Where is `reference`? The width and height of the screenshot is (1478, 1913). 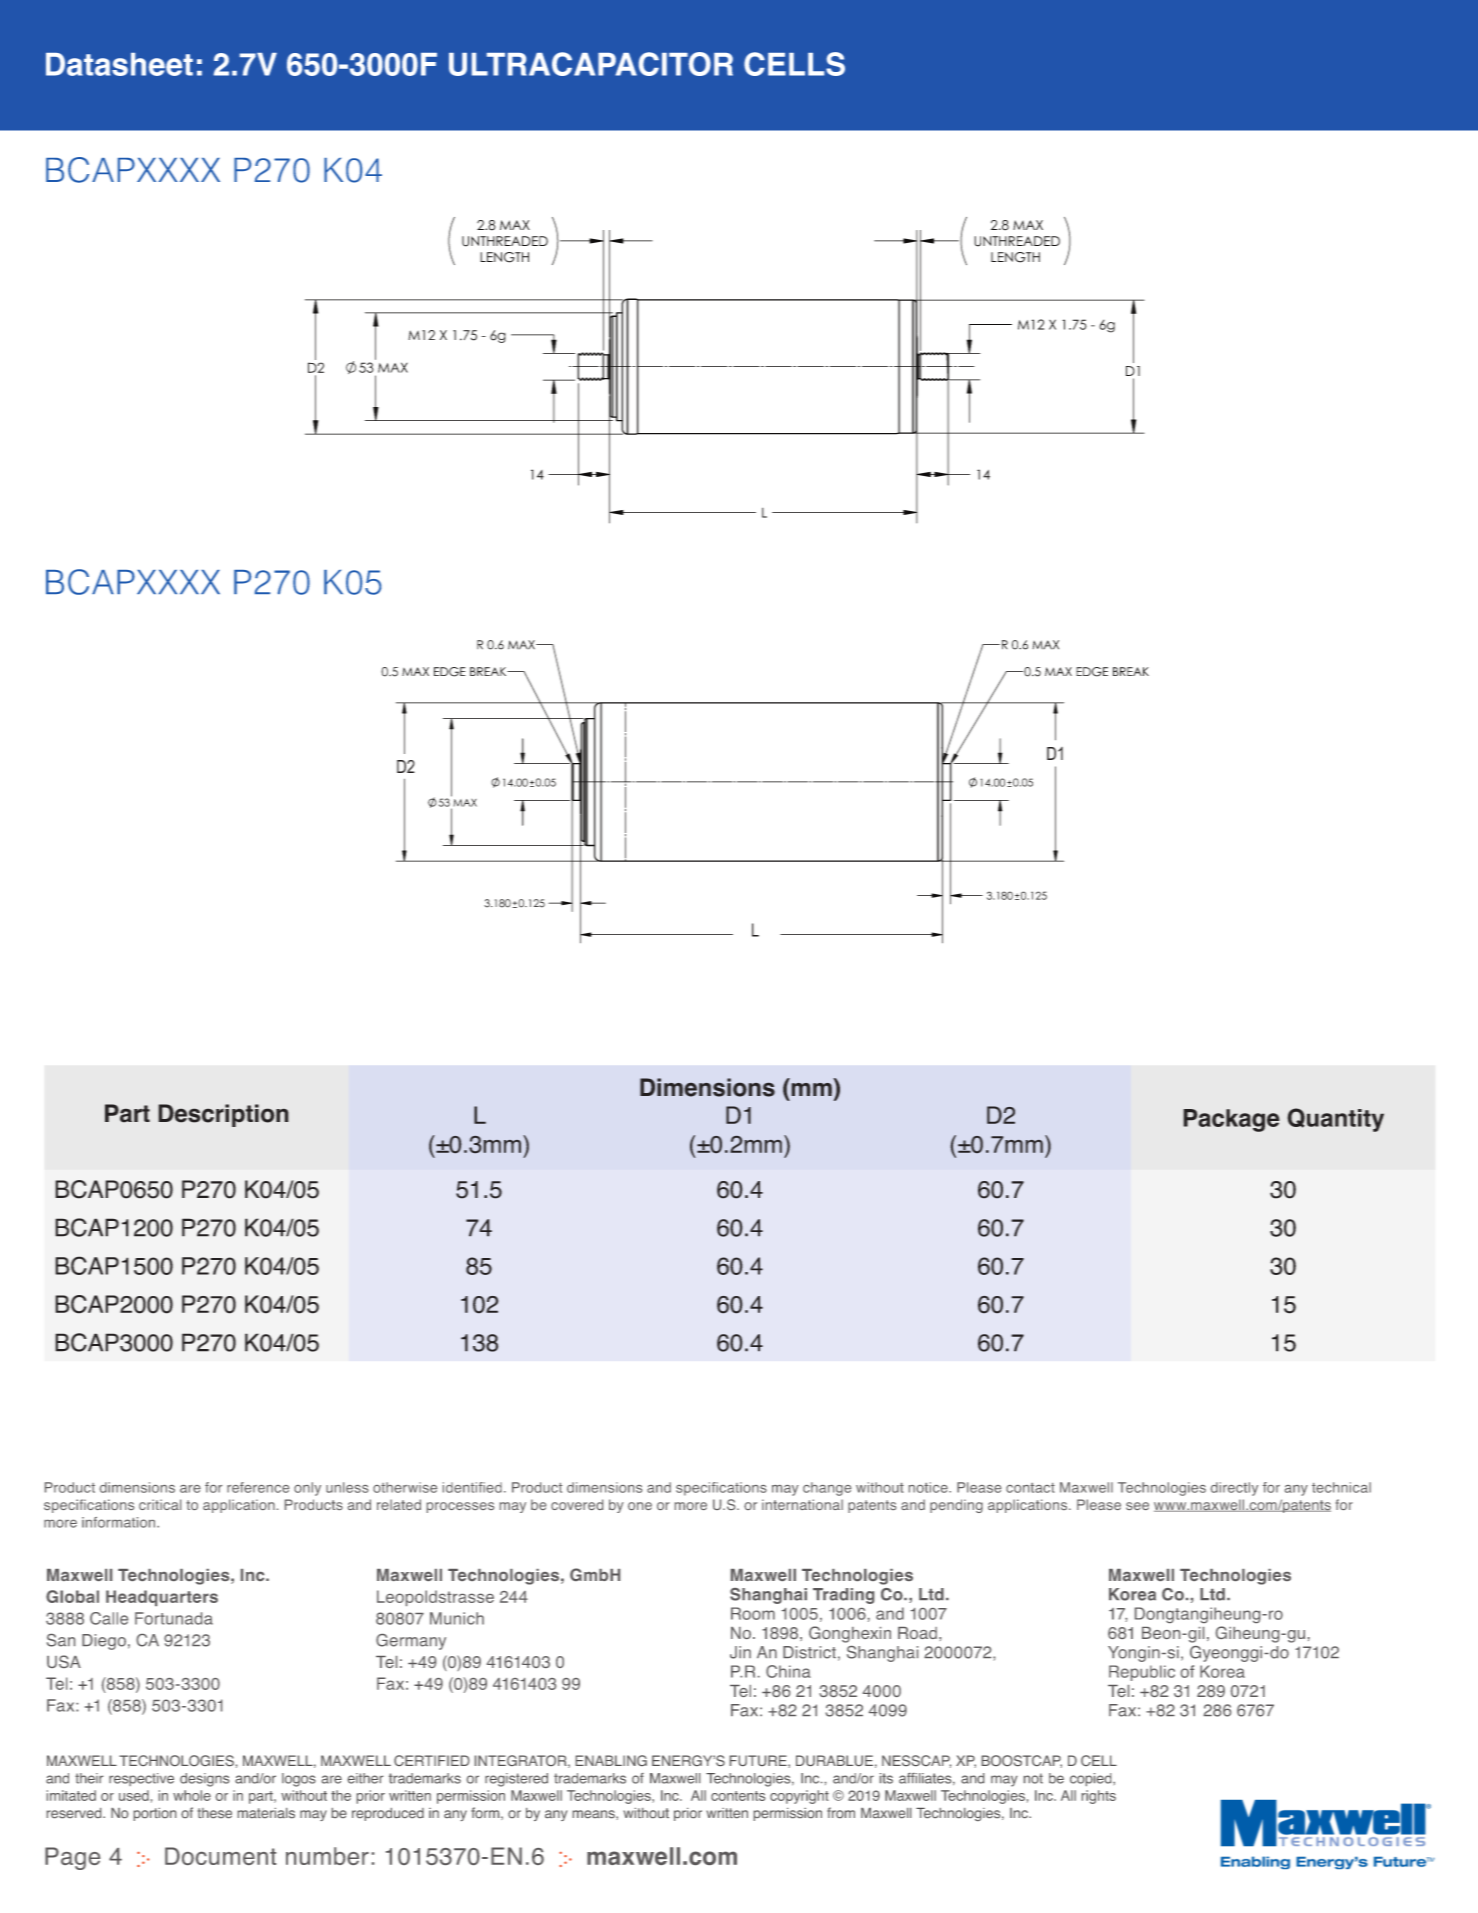
reference is located at coordinates (258, 1487).
